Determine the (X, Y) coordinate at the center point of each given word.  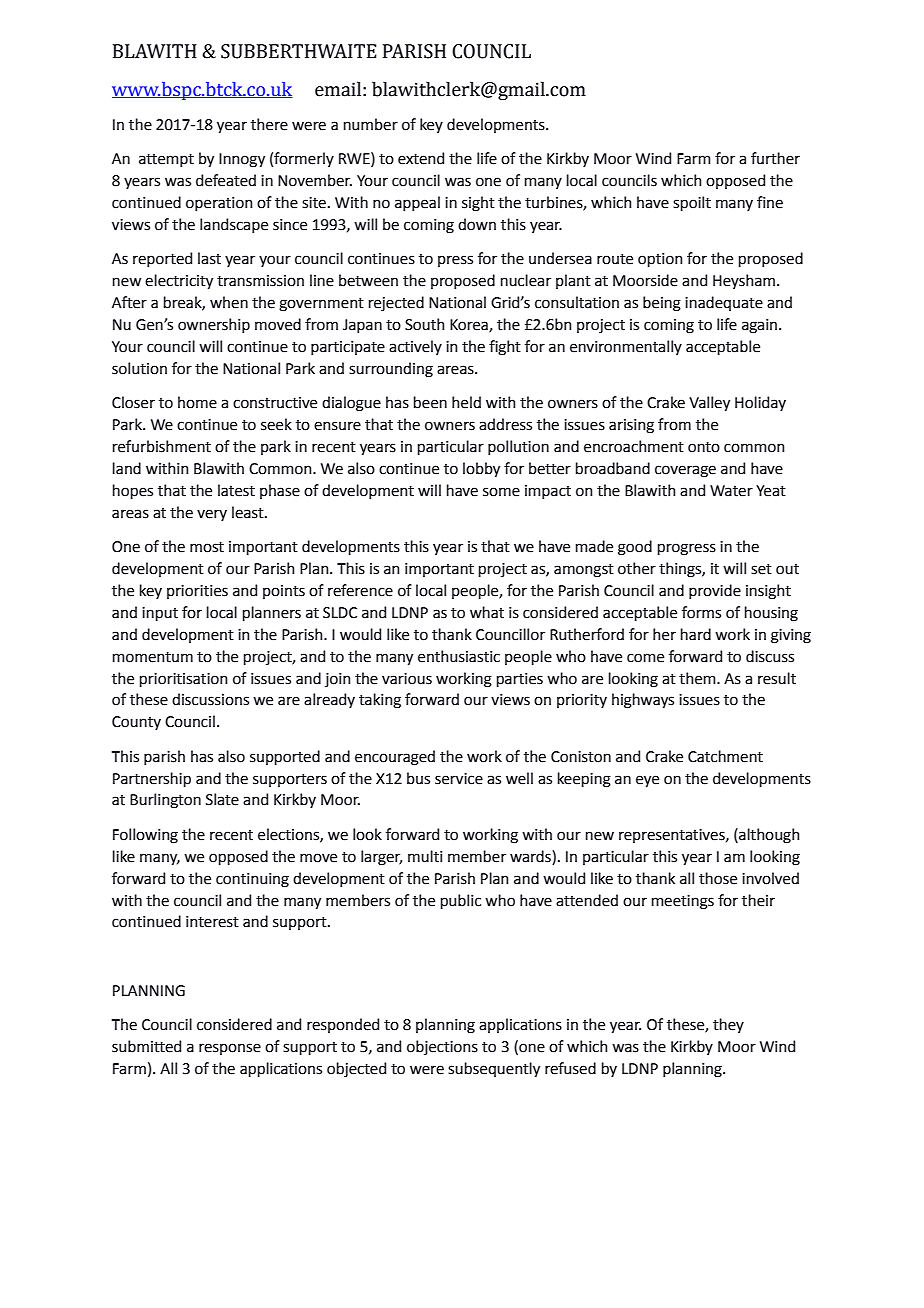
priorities (197, 592)
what (487, 612)
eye (647, 781)
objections (442, 1047)
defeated (226, 180)
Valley (709, 403)
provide (715, 591)
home (197, 402)
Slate (222, 799)
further (775, 158)
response (230, 1049)
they (728, 1025)
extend (421, 158)
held (466, 402)
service (459, 779)
